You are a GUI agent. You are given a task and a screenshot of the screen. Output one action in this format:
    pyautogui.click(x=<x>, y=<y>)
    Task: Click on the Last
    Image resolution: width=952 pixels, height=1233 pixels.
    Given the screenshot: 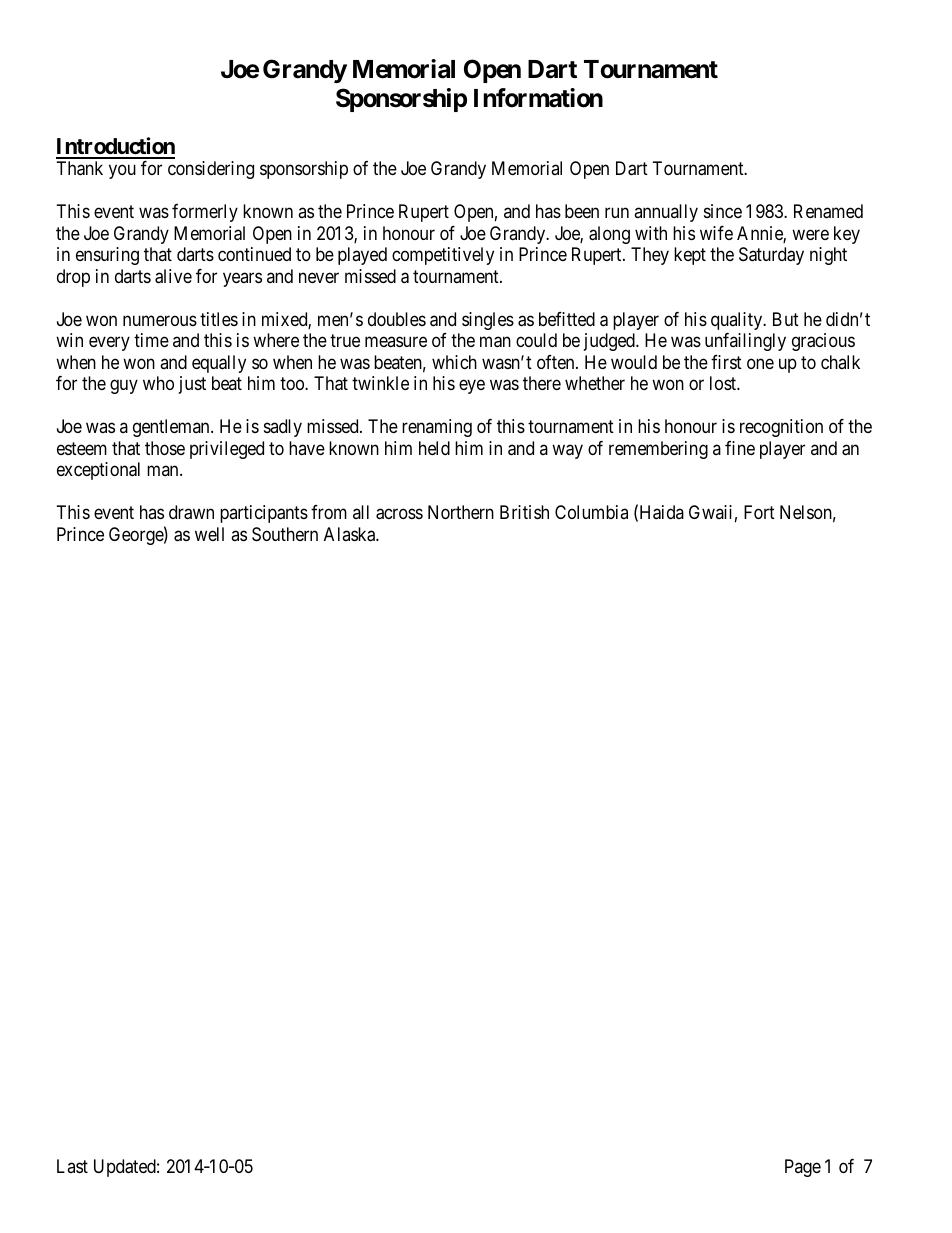 What is the action you would take?
    pyautogui.click(x=72, y=1166)
